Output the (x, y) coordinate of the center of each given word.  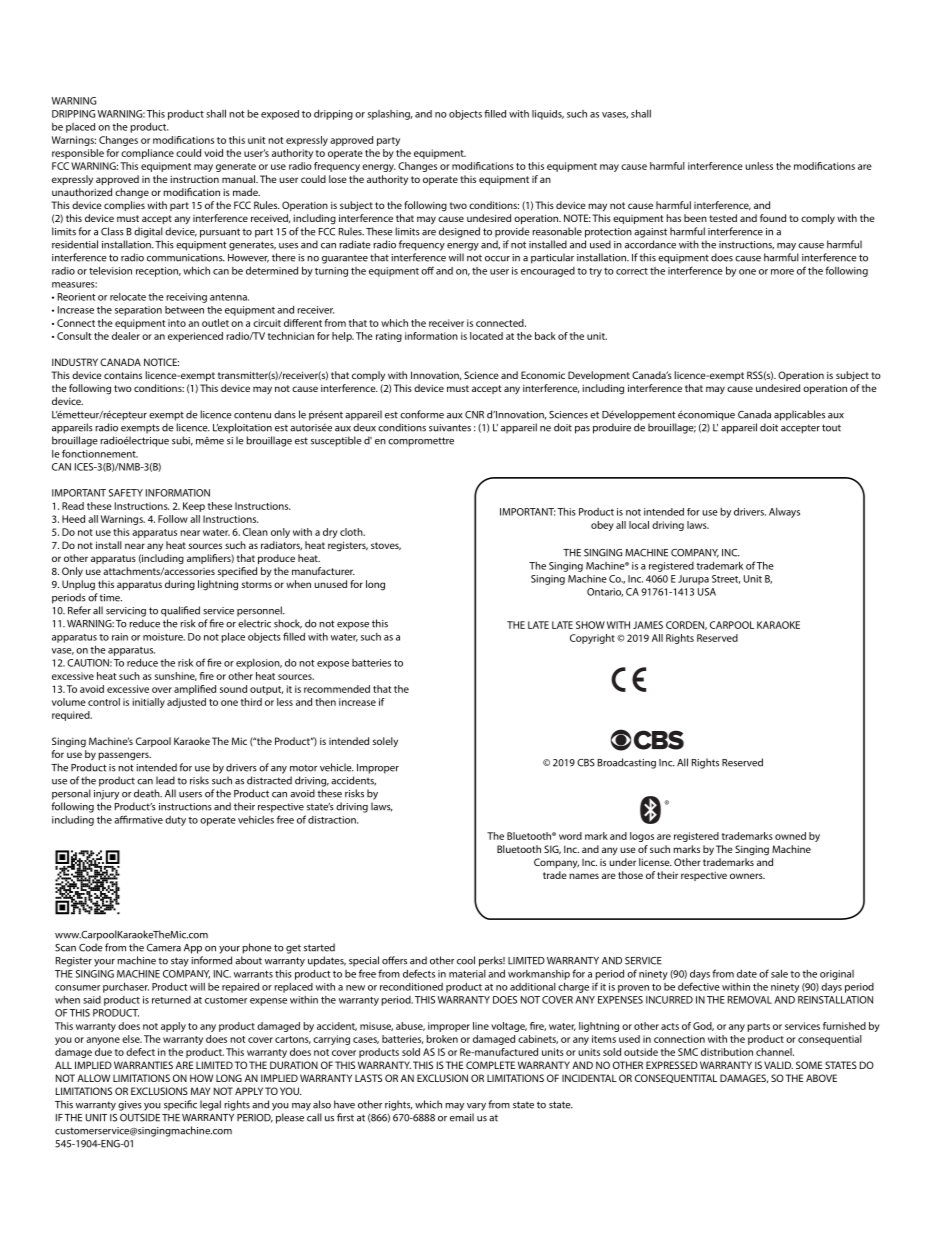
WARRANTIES (143, 1065)
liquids (548, 115)
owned (790, 836)
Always (784, 513)
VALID (778, 1065)
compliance (147, 154)
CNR (474, 415)
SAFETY (126, 493)
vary (476, 1107)
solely (385, 742)
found (773, 218)
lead (165, 780)
